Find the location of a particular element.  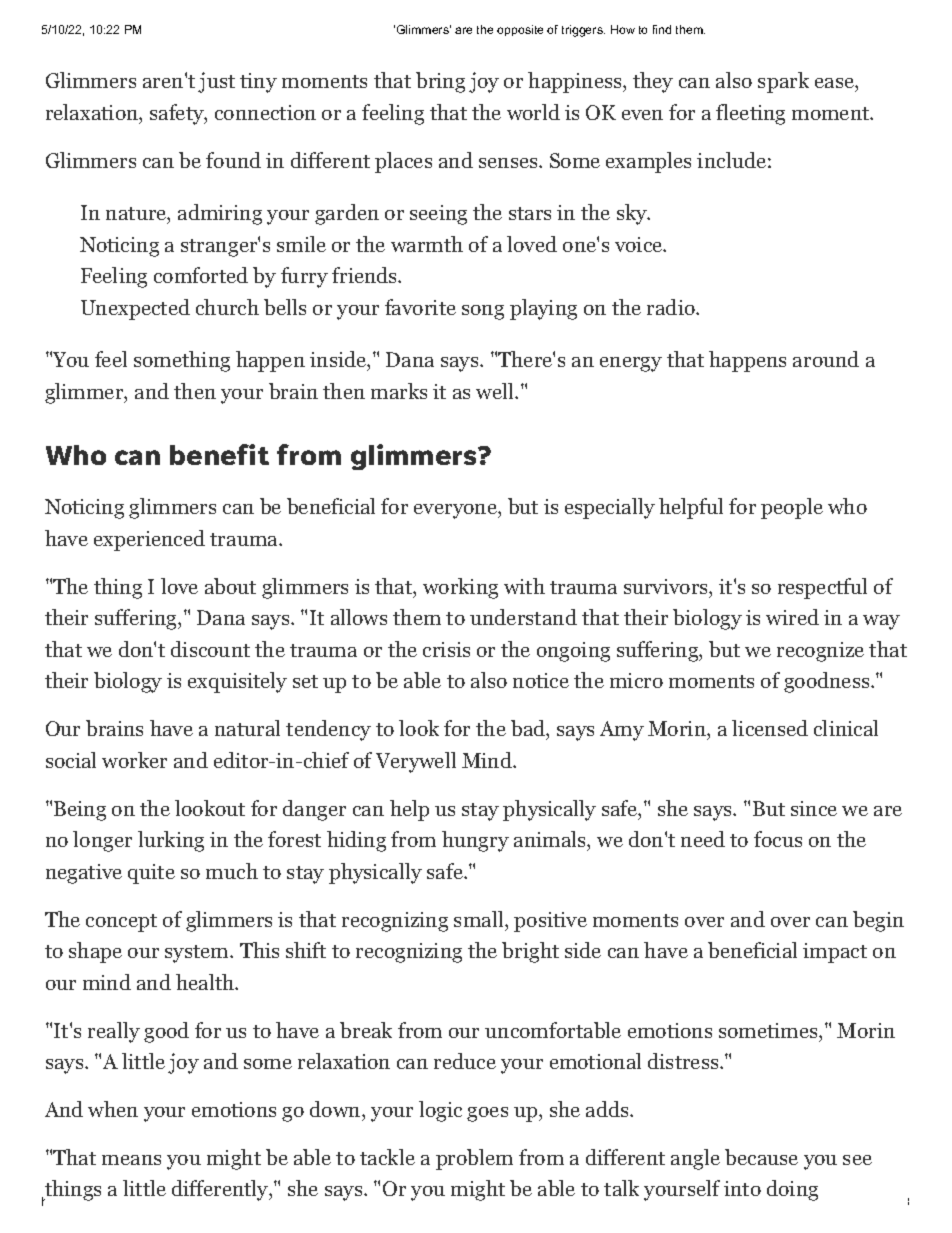

discount is located at coordinates (210, 649).
